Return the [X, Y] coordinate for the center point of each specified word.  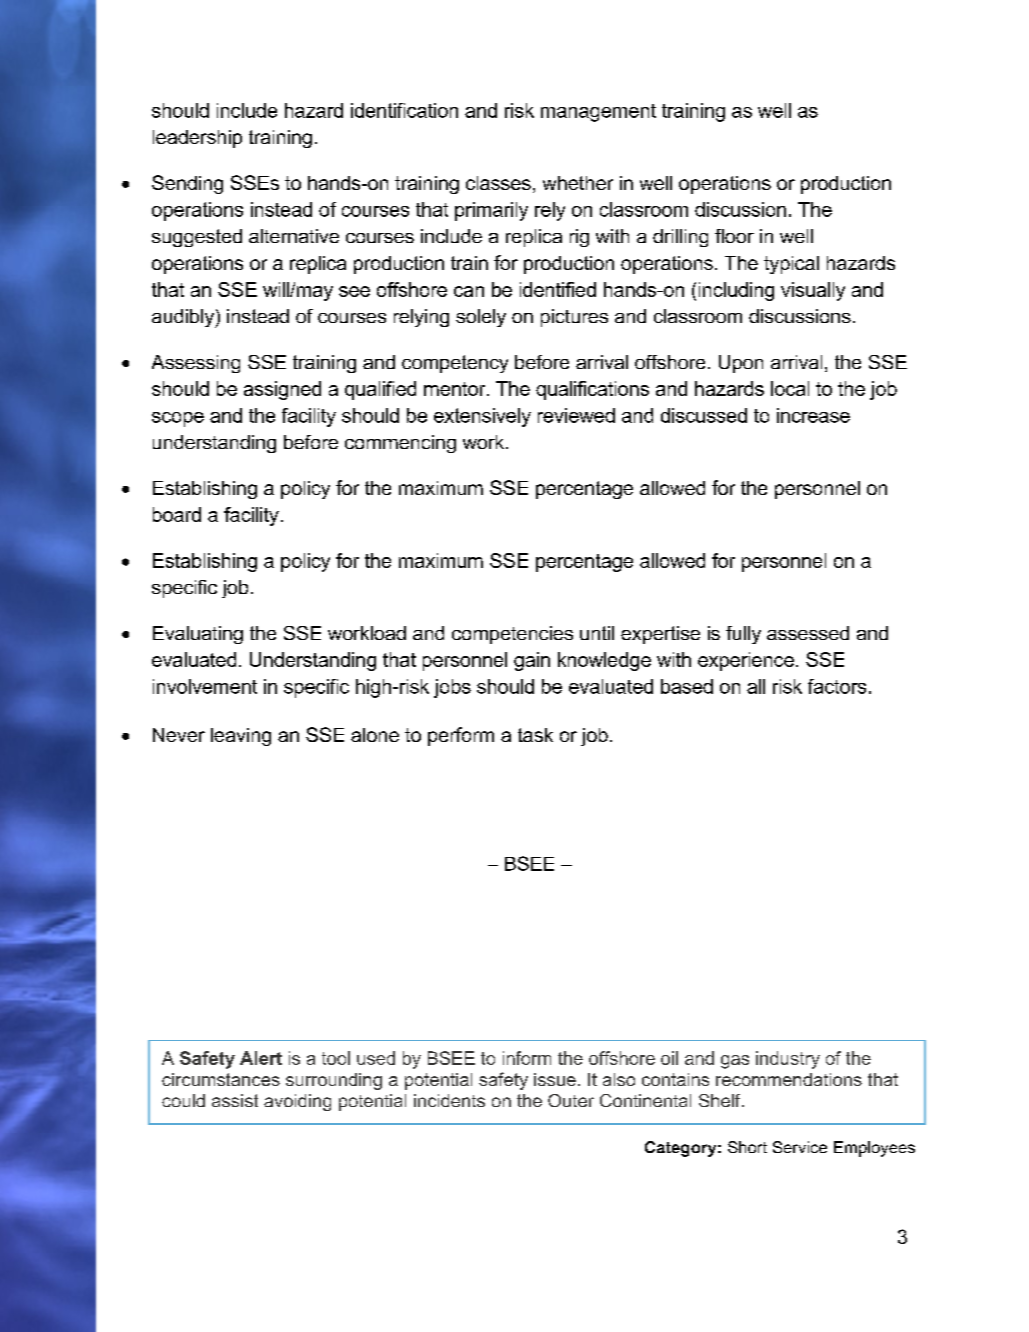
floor [734, 236]
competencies [512, 635]
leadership [197, 139]
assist [235, 1100]
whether [578, 183]
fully [743, 635]
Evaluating [198, 635]
